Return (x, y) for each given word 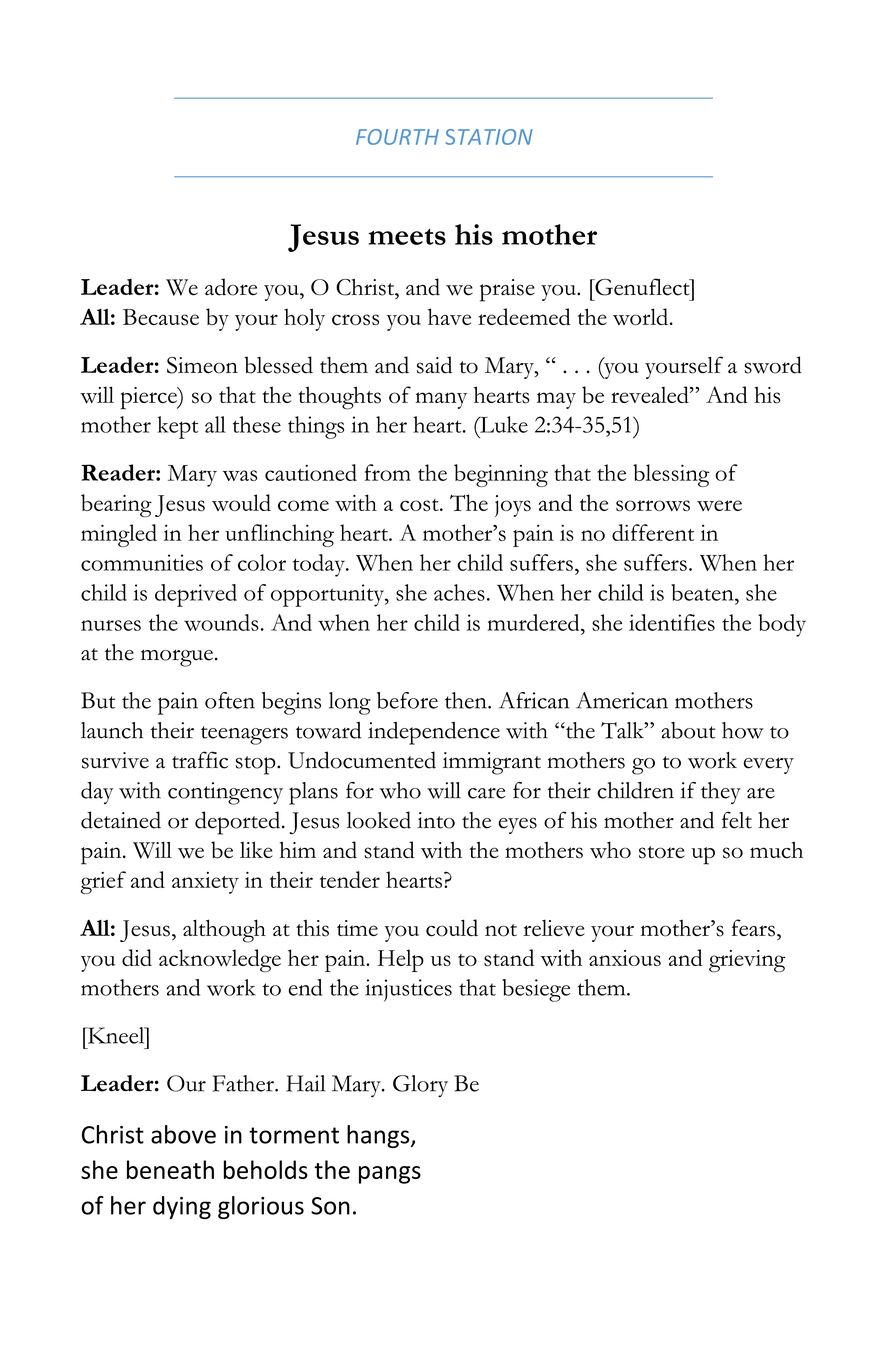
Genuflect (642, 287)
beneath (170, 1169)
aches (459, 592)
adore (231, 287)
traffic (200, 760)
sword (773, 365)
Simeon (202, 365)
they (721, 793)
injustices (408, 990)
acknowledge (220, 960)
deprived (196, 595)
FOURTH (397, 137)
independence (434, 733)
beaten (703, 592)
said (434, 365)
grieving (747, 961)
